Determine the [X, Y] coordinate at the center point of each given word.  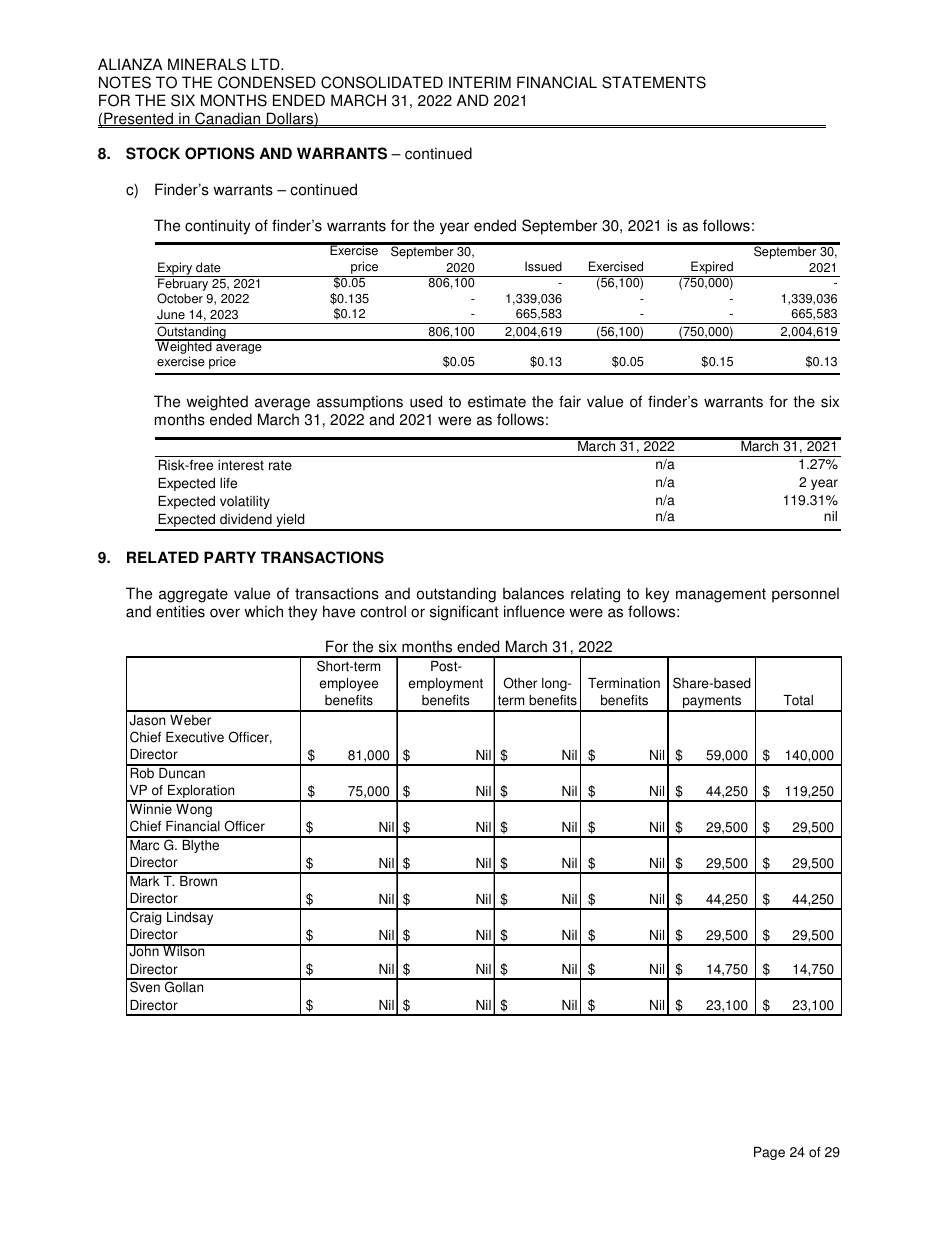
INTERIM [480, 82]
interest [241, 465]
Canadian [228, 119]
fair [570, 401]
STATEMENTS [654, 82]
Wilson [184, 950]
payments [712, 703]
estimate [497, 401]
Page [769, 1153]
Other [520, 683]
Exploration [201, 793]
